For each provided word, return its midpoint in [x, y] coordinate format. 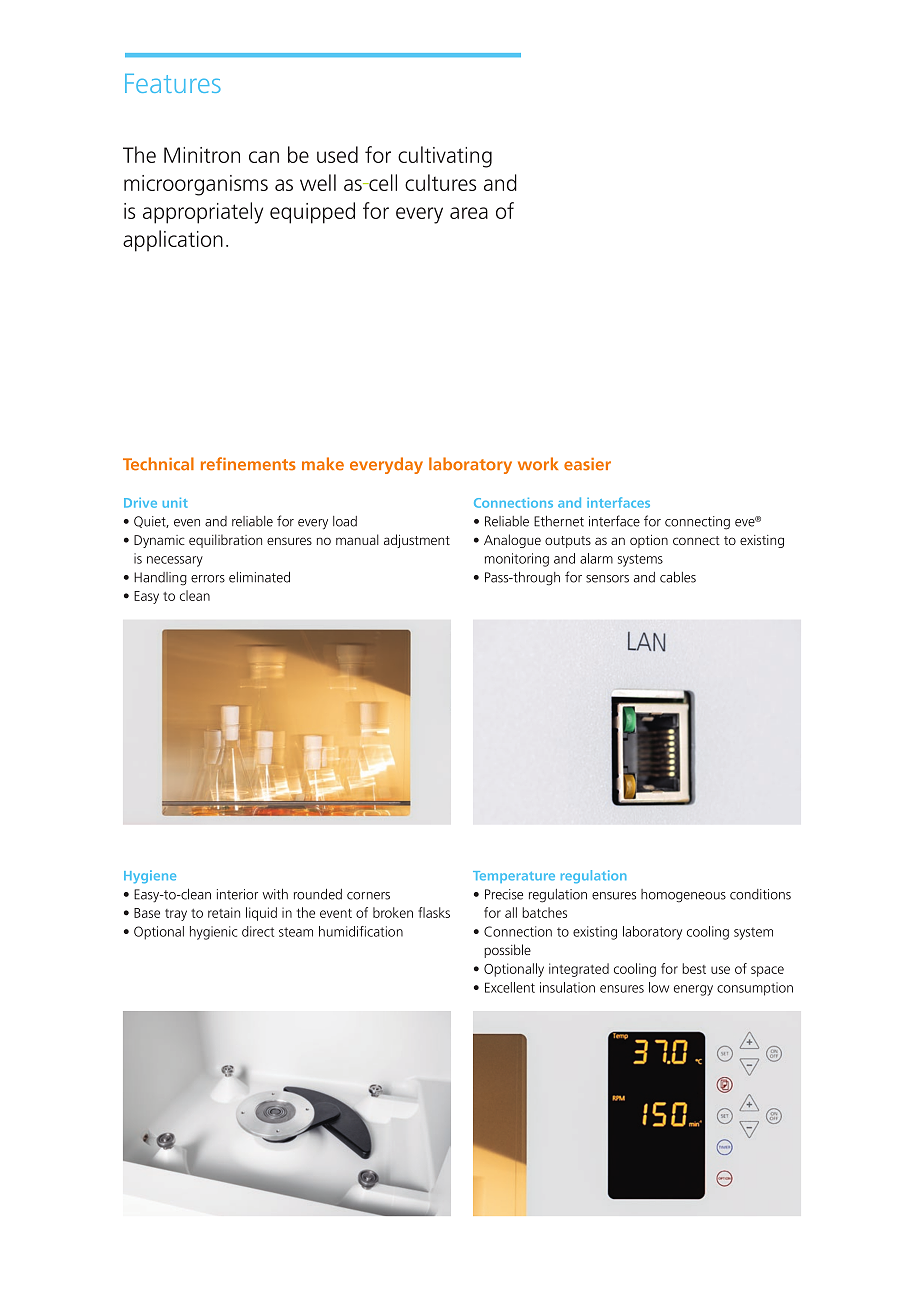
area [469, 213]
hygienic [213, 933]
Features [173, 83]
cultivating [445, 157]
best [694, 968]
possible [507, 951]
